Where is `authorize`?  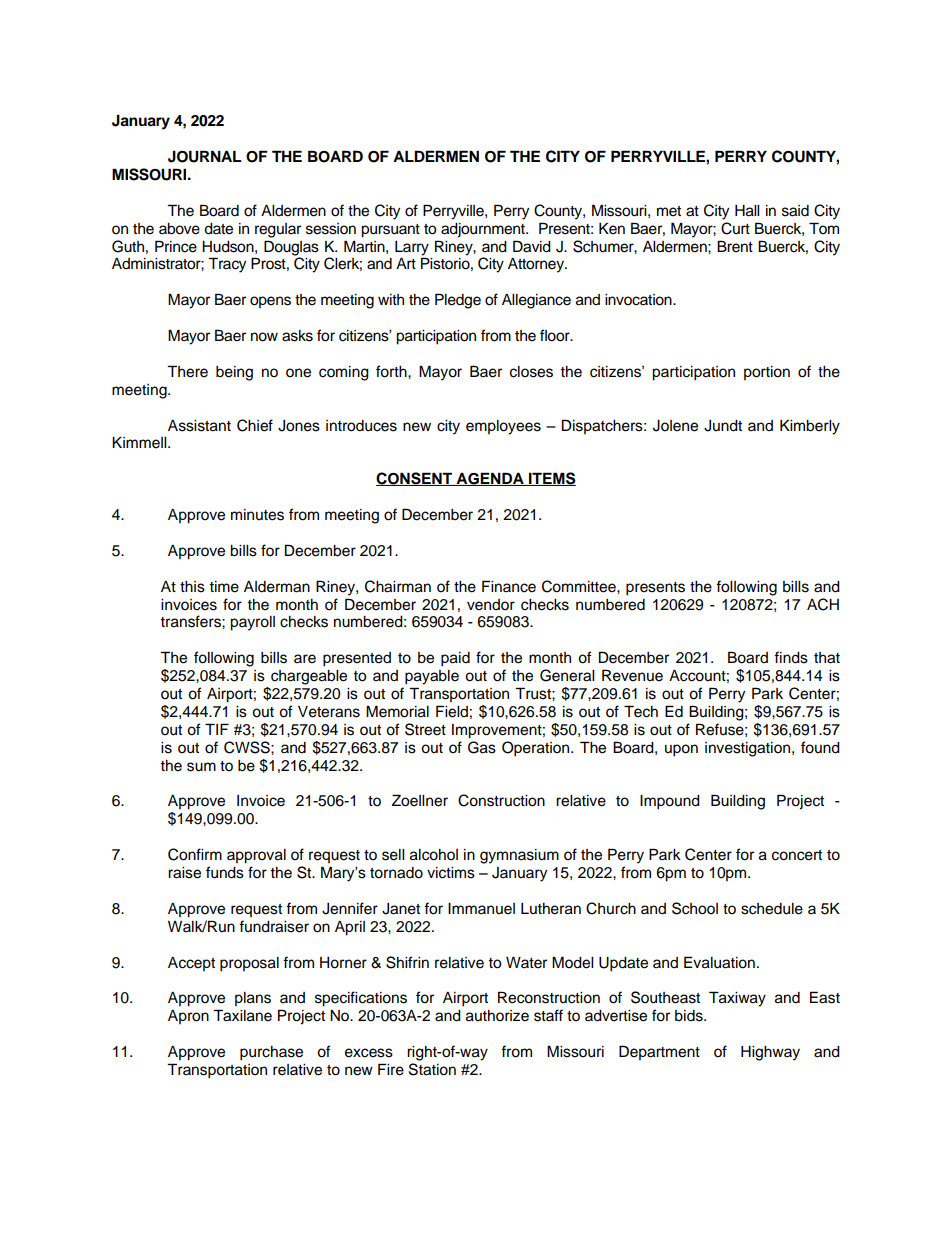
authorize is located at coordinates (497, 1016).
